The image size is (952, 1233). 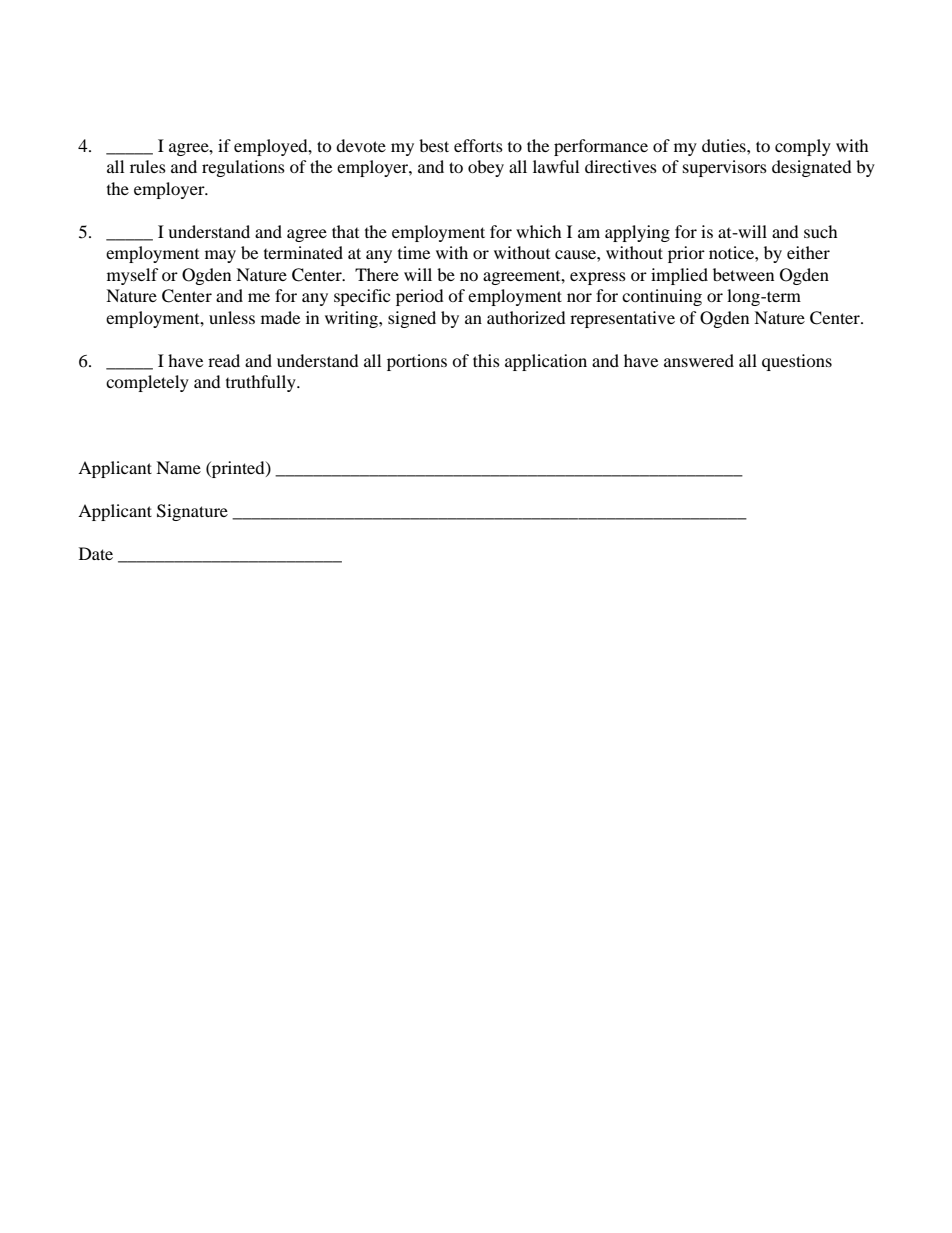 I want to click on portions, so click(x=417, y=362).
